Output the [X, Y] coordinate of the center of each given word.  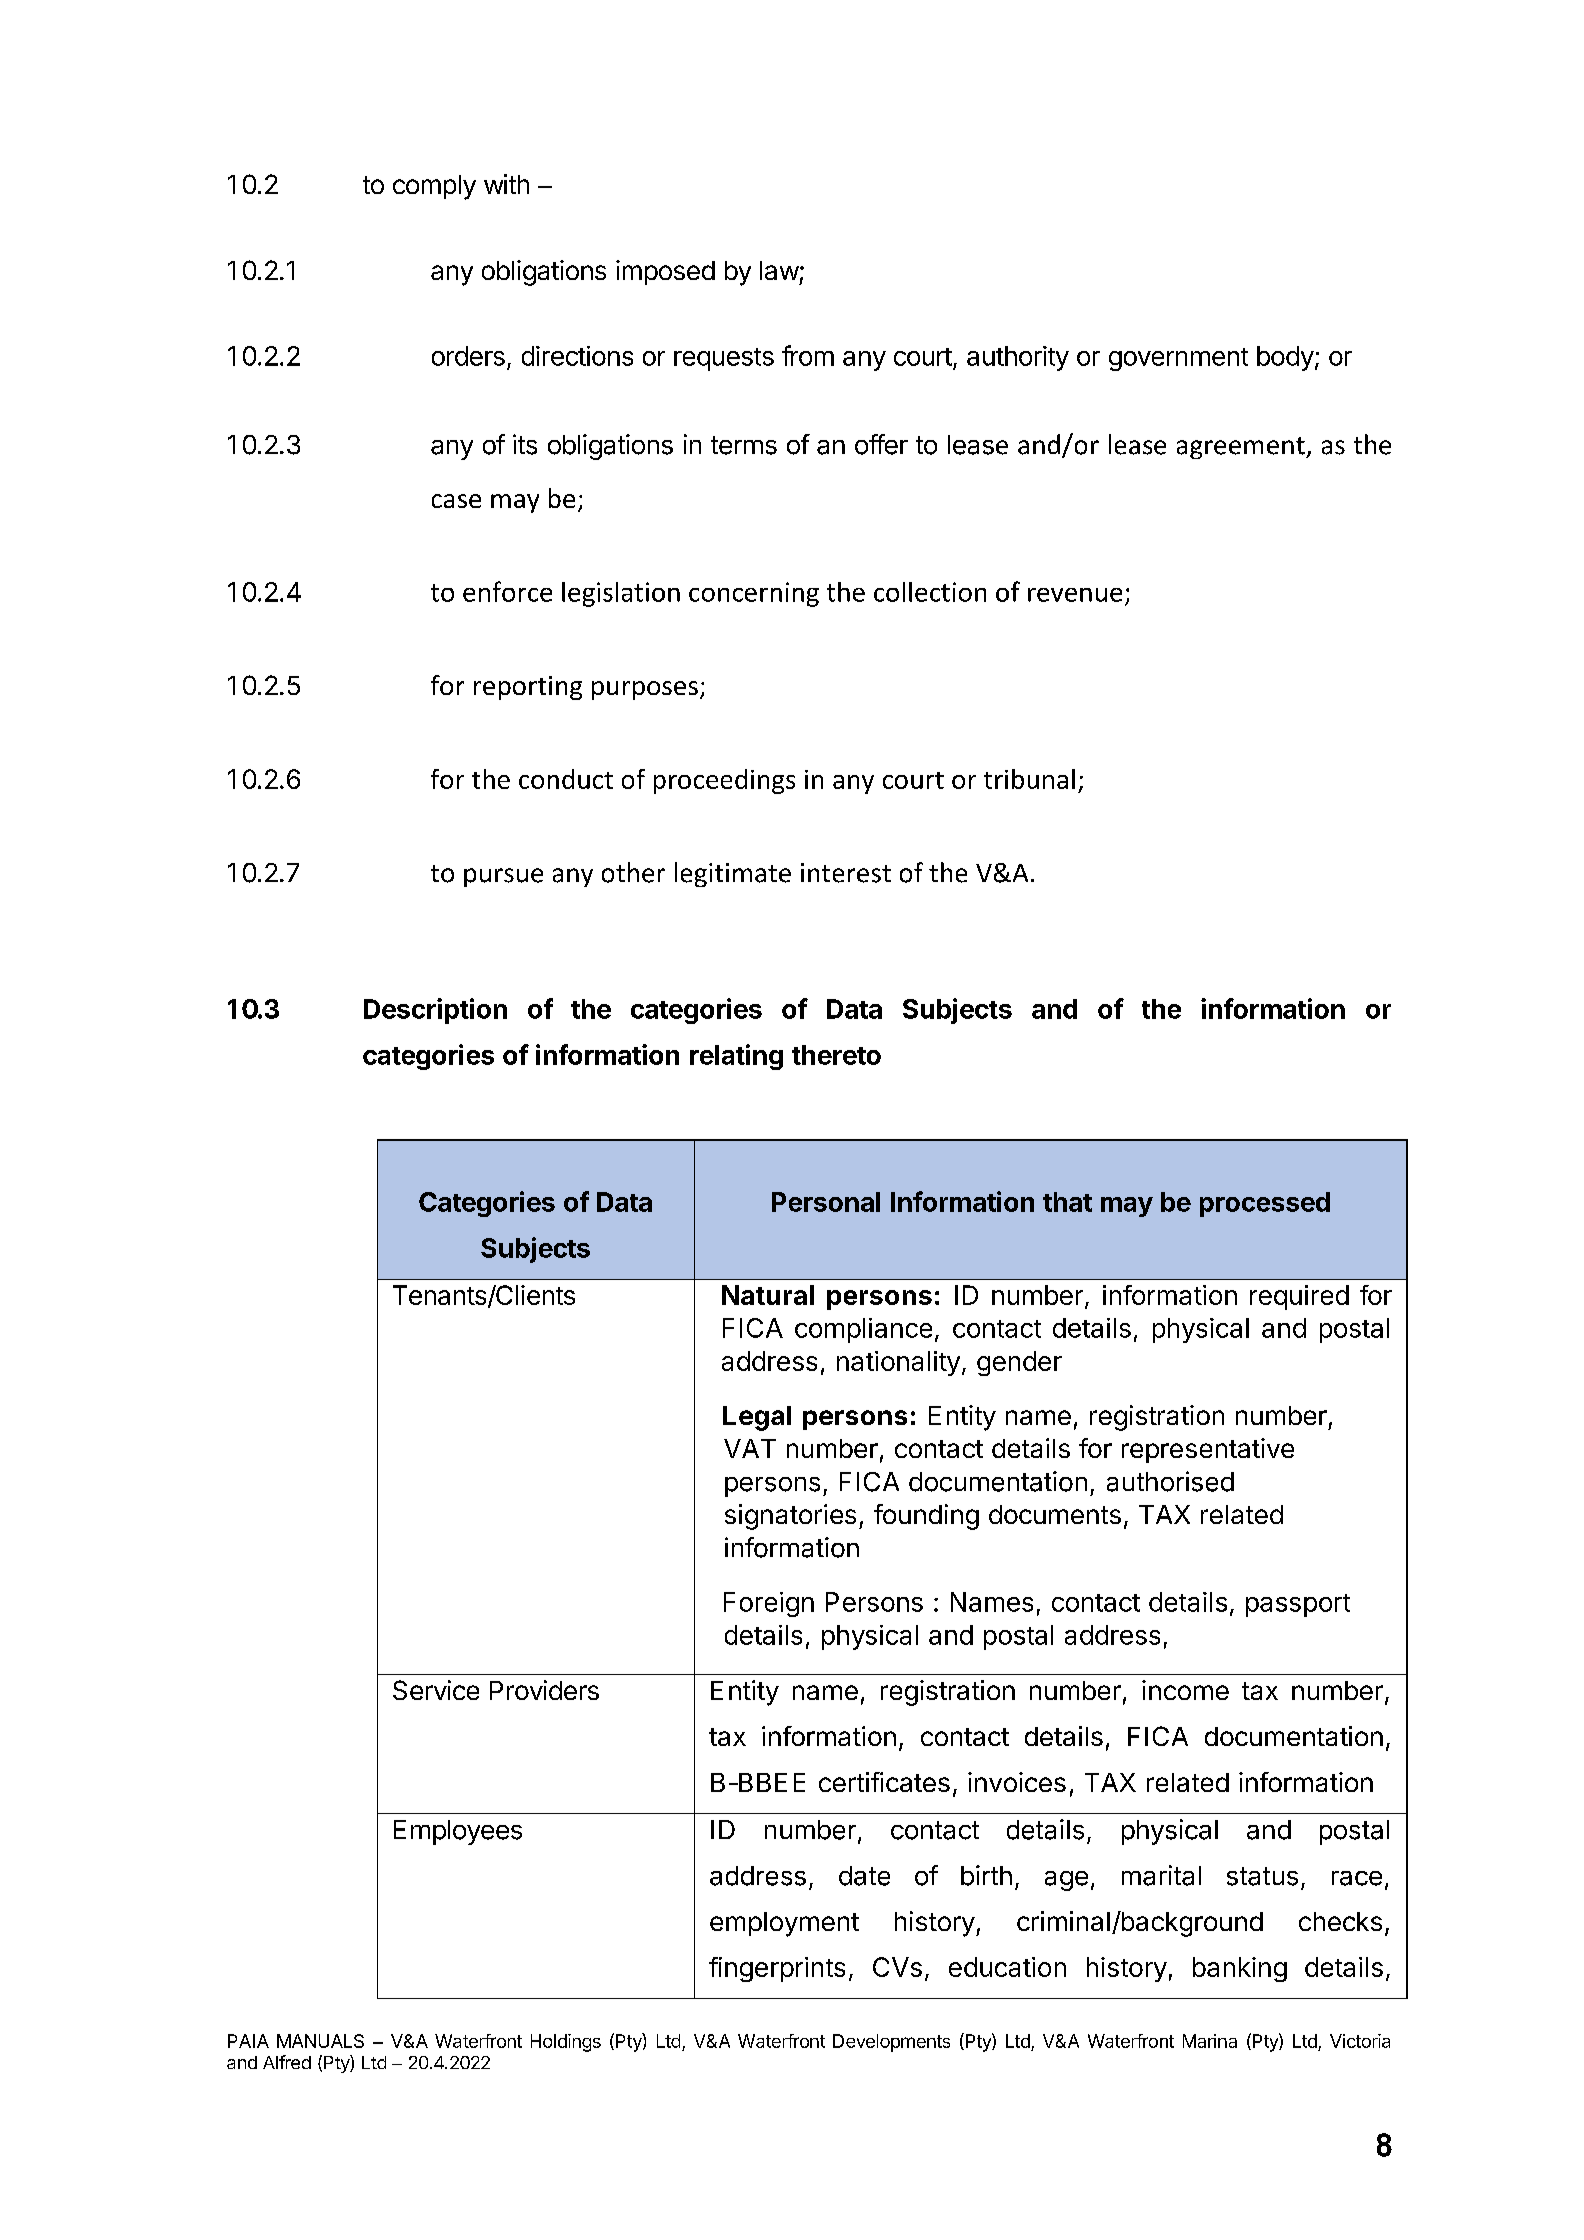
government [1178, 359]
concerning [754, 594]
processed [1265, 1204]
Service [436, 1690]
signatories [790, 1517]
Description [435, 1011]
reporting [528, 688]
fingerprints [777, 1969]
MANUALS [320, 2041]
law [779, 270]
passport [1298, 1605]
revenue [1075, 595]
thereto [836, 1055]
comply [434, 187]
